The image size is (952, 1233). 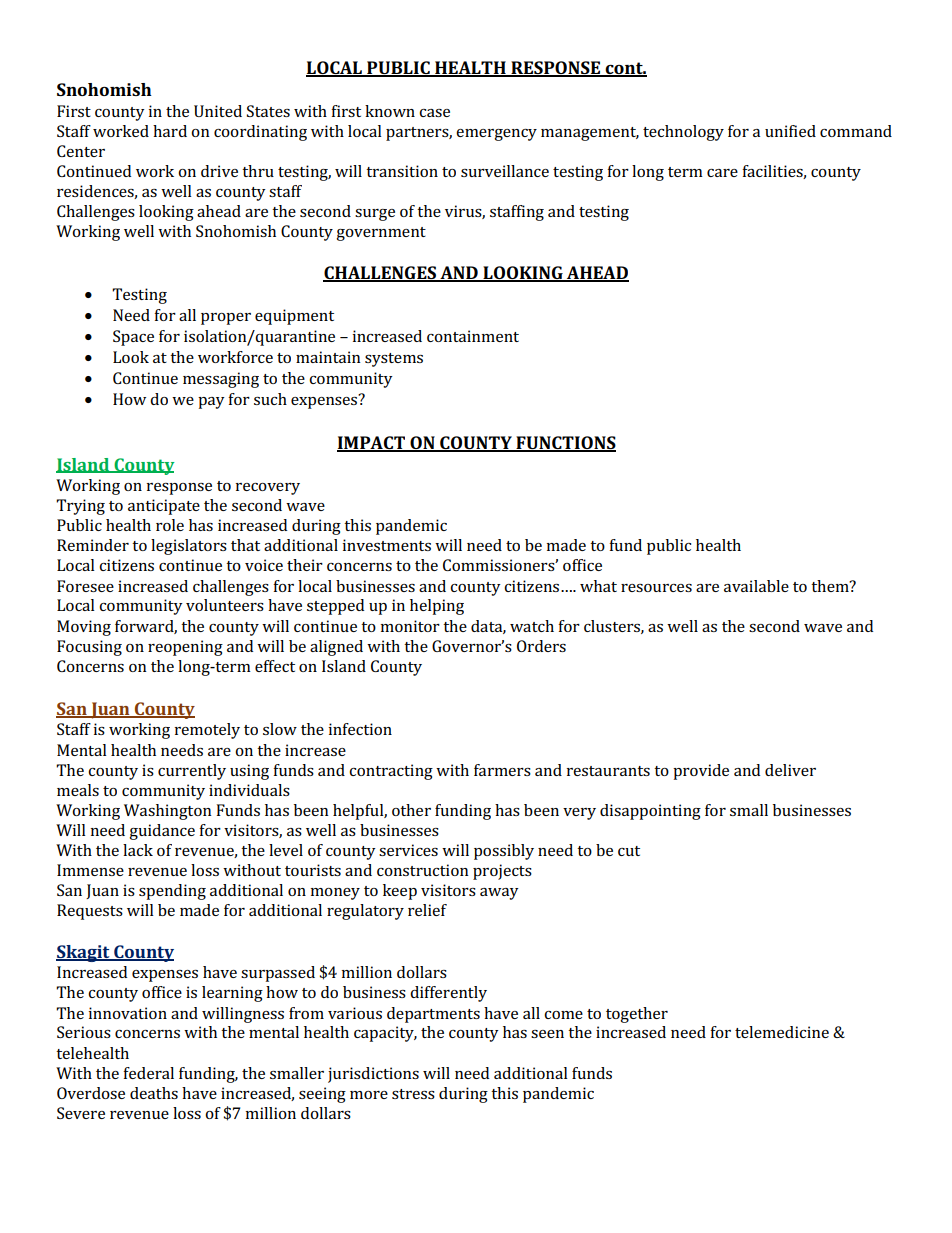 What do you see at coordinates (565, 443) in the image?
I see `FUNCTIONS` at bounding box center [565, 443].
